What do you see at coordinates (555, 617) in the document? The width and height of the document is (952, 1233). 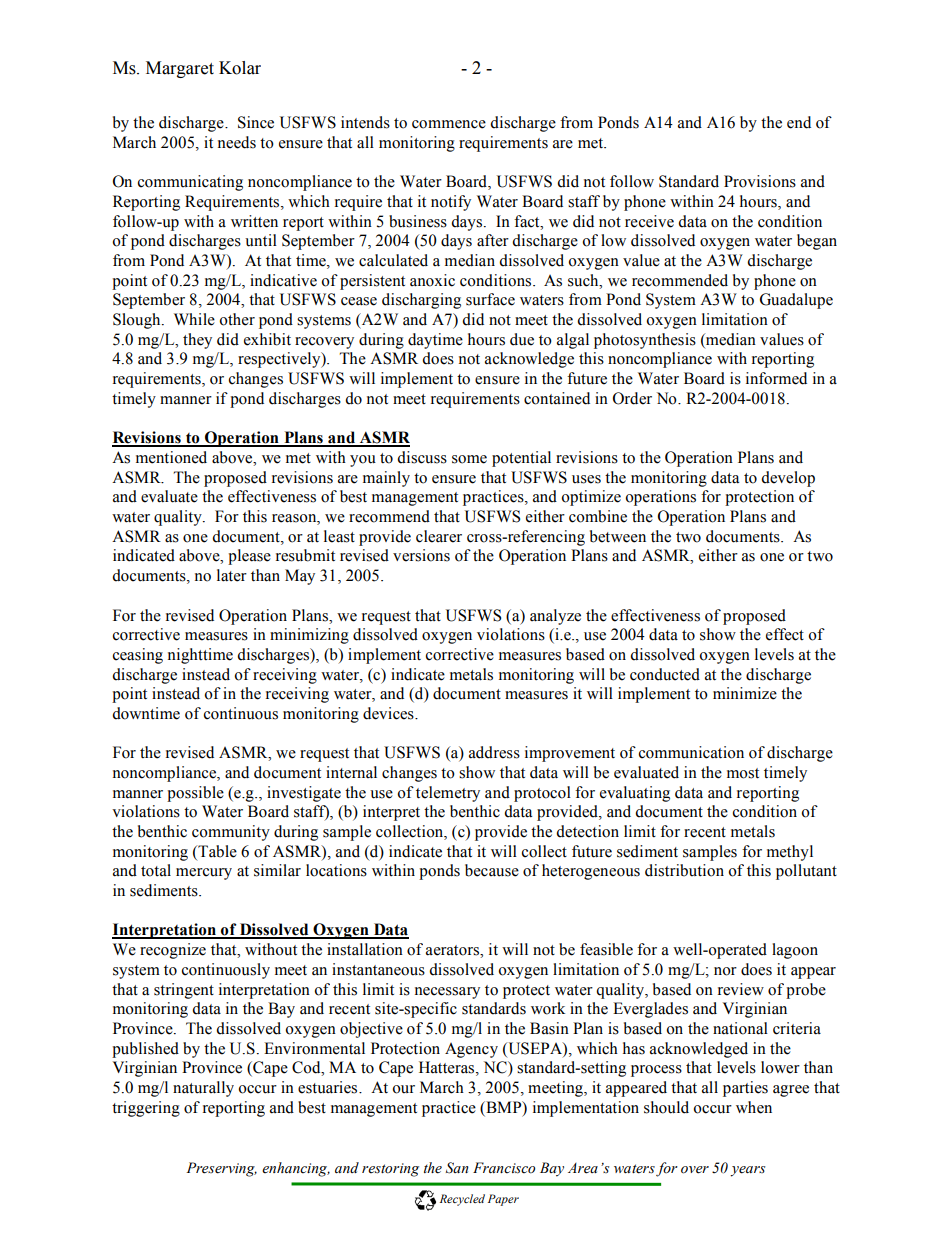 I see `analyze` at bounding box center [555, 617].
